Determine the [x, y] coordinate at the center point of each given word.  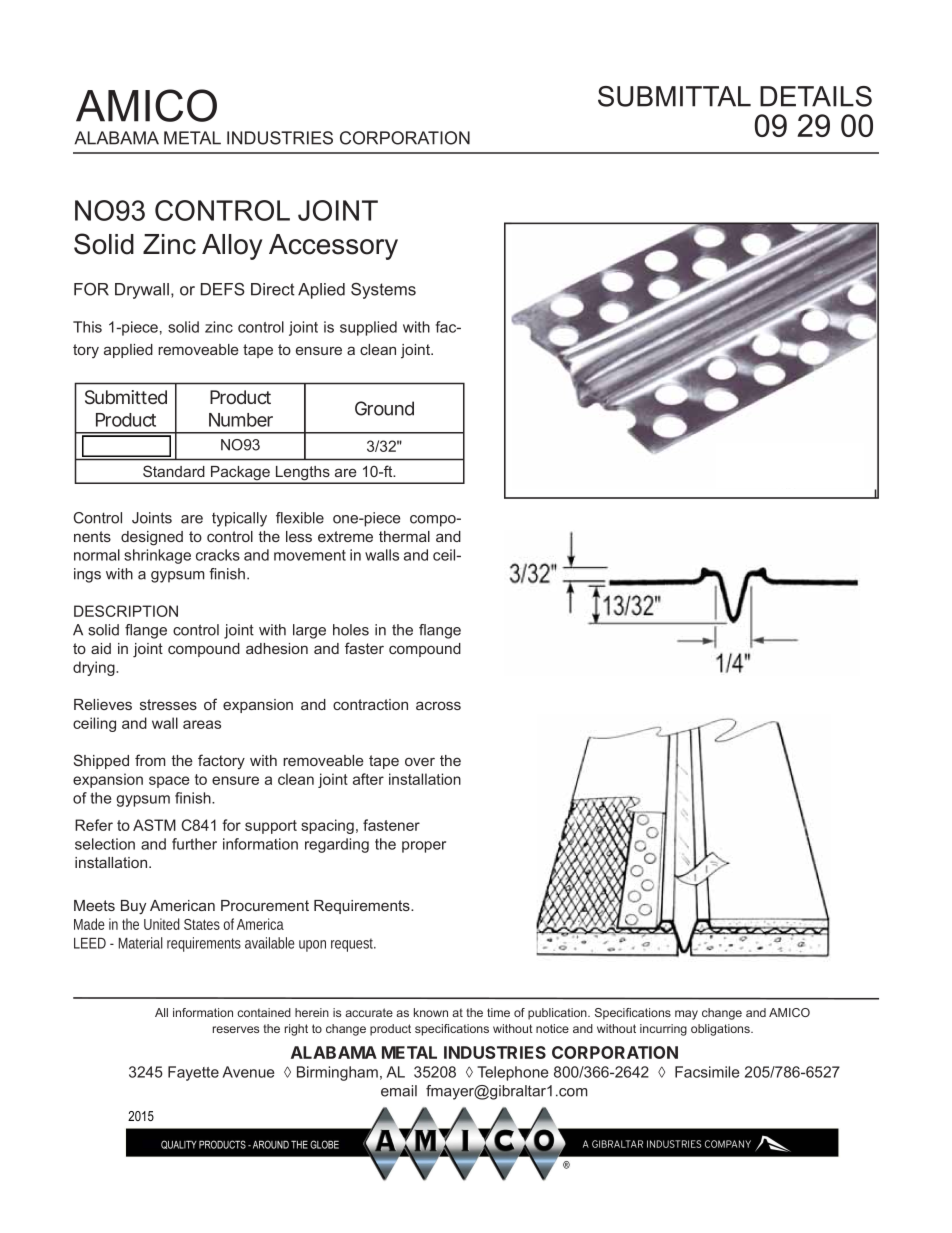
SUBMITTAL [674, 96]
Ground [384, 408]
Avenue [248, 1072]
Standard [174, 471]
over [420, 761]
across [438, 705]
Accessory [333, 247]
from [150, 760]
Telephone [512, 1073]
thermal [404, 536]
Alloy [232, 247]
